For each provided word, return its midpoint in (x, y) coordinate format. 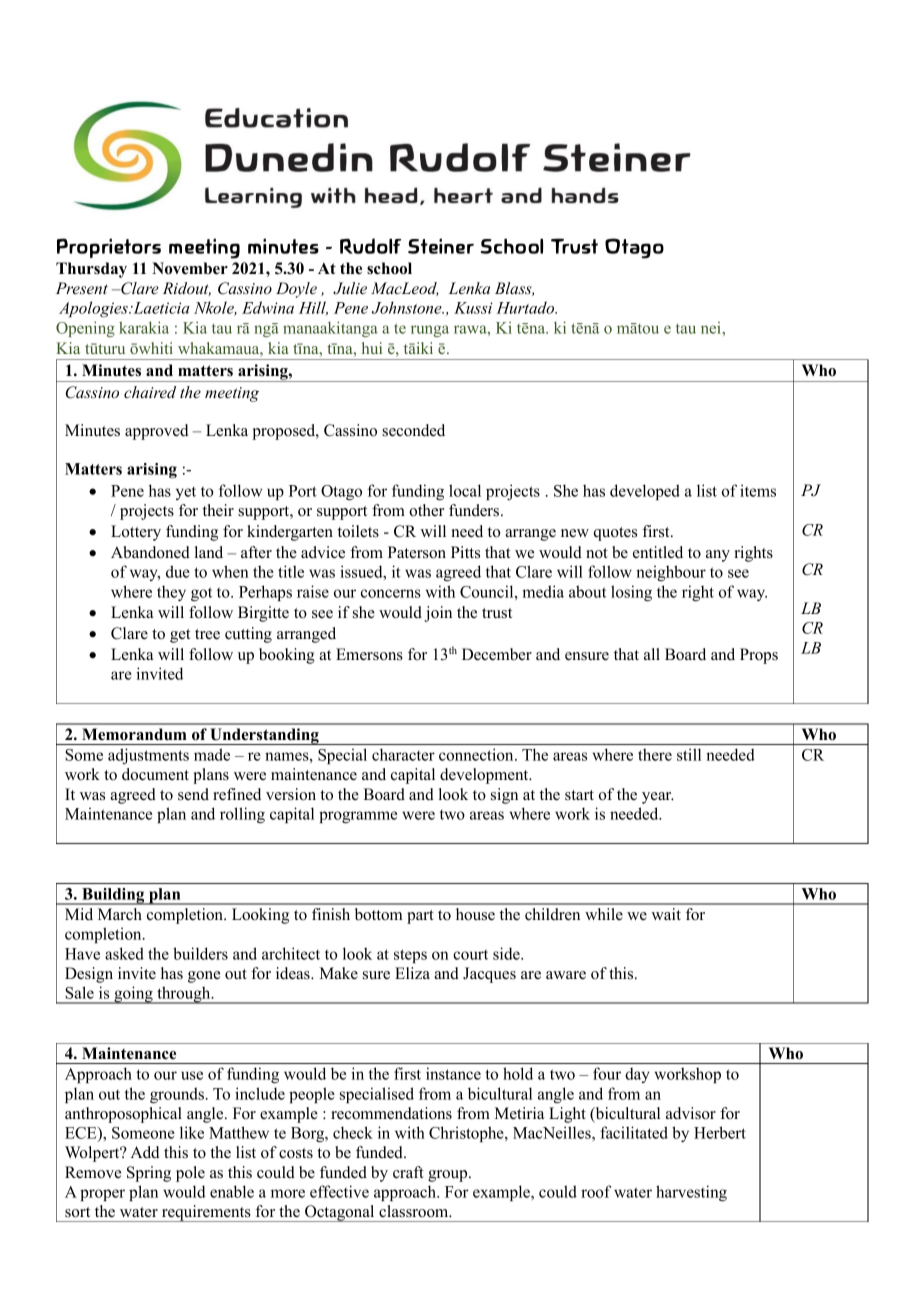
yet (186, 493)
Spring (149, 1174)
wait (666, 914)
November (190, 268)
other (426, 510)
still (689, 754)
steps (410, 956)
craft (408, 1172)
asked (124, 953)
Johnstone (408, 307)
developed (645, 492)
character (403, 754)
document (155, 774)
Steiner (441, 246)
